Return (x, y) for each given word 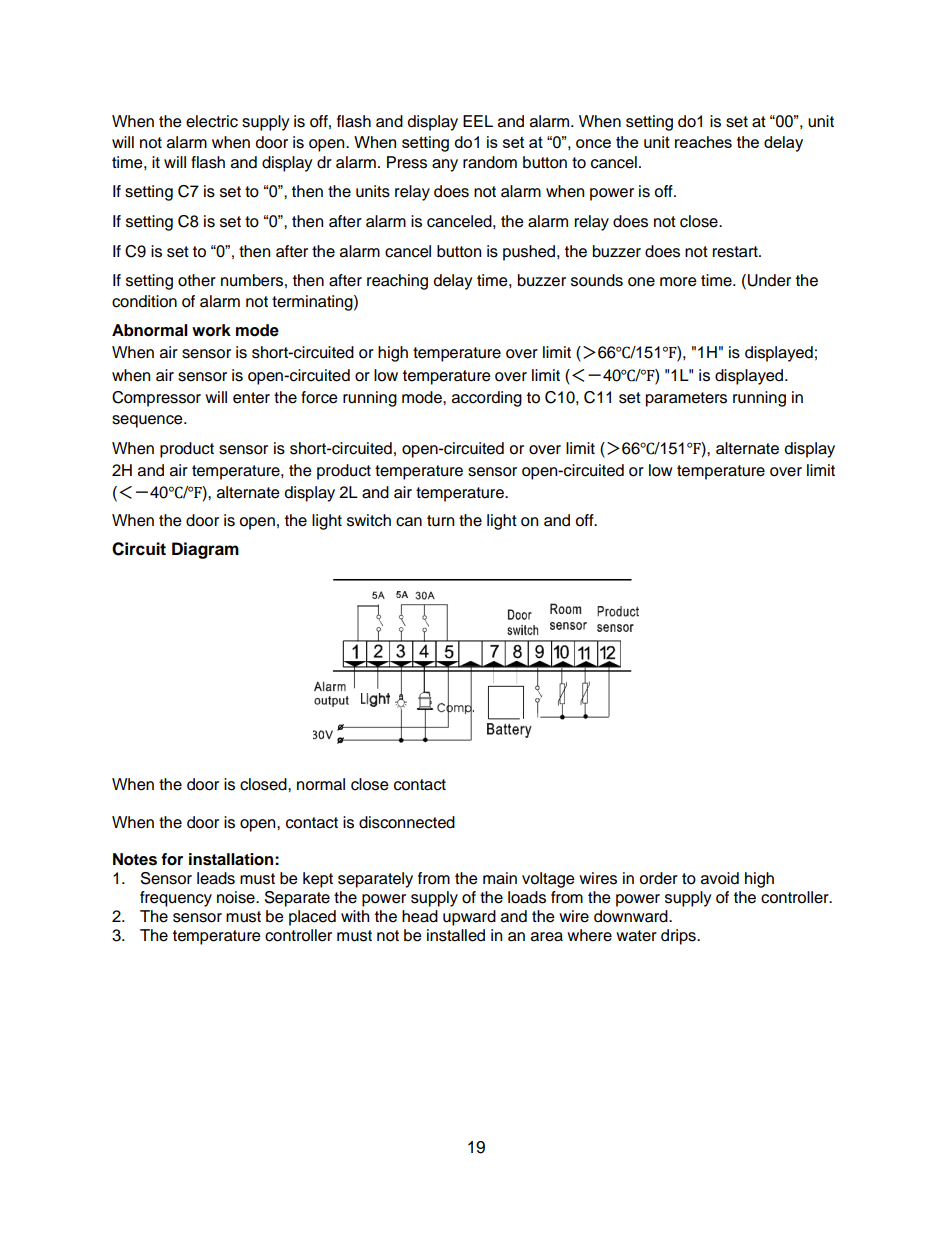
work (211, 330)
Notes (135, 859)
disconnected (407, 822)
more (678, 282)
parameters (686, 399)
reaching (397, 282)
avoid (720, 878)
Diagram (205, 550)
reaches (703, 142)
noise (237, 897)
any (445, 165)
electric (212, 121)
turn (440, 521)
